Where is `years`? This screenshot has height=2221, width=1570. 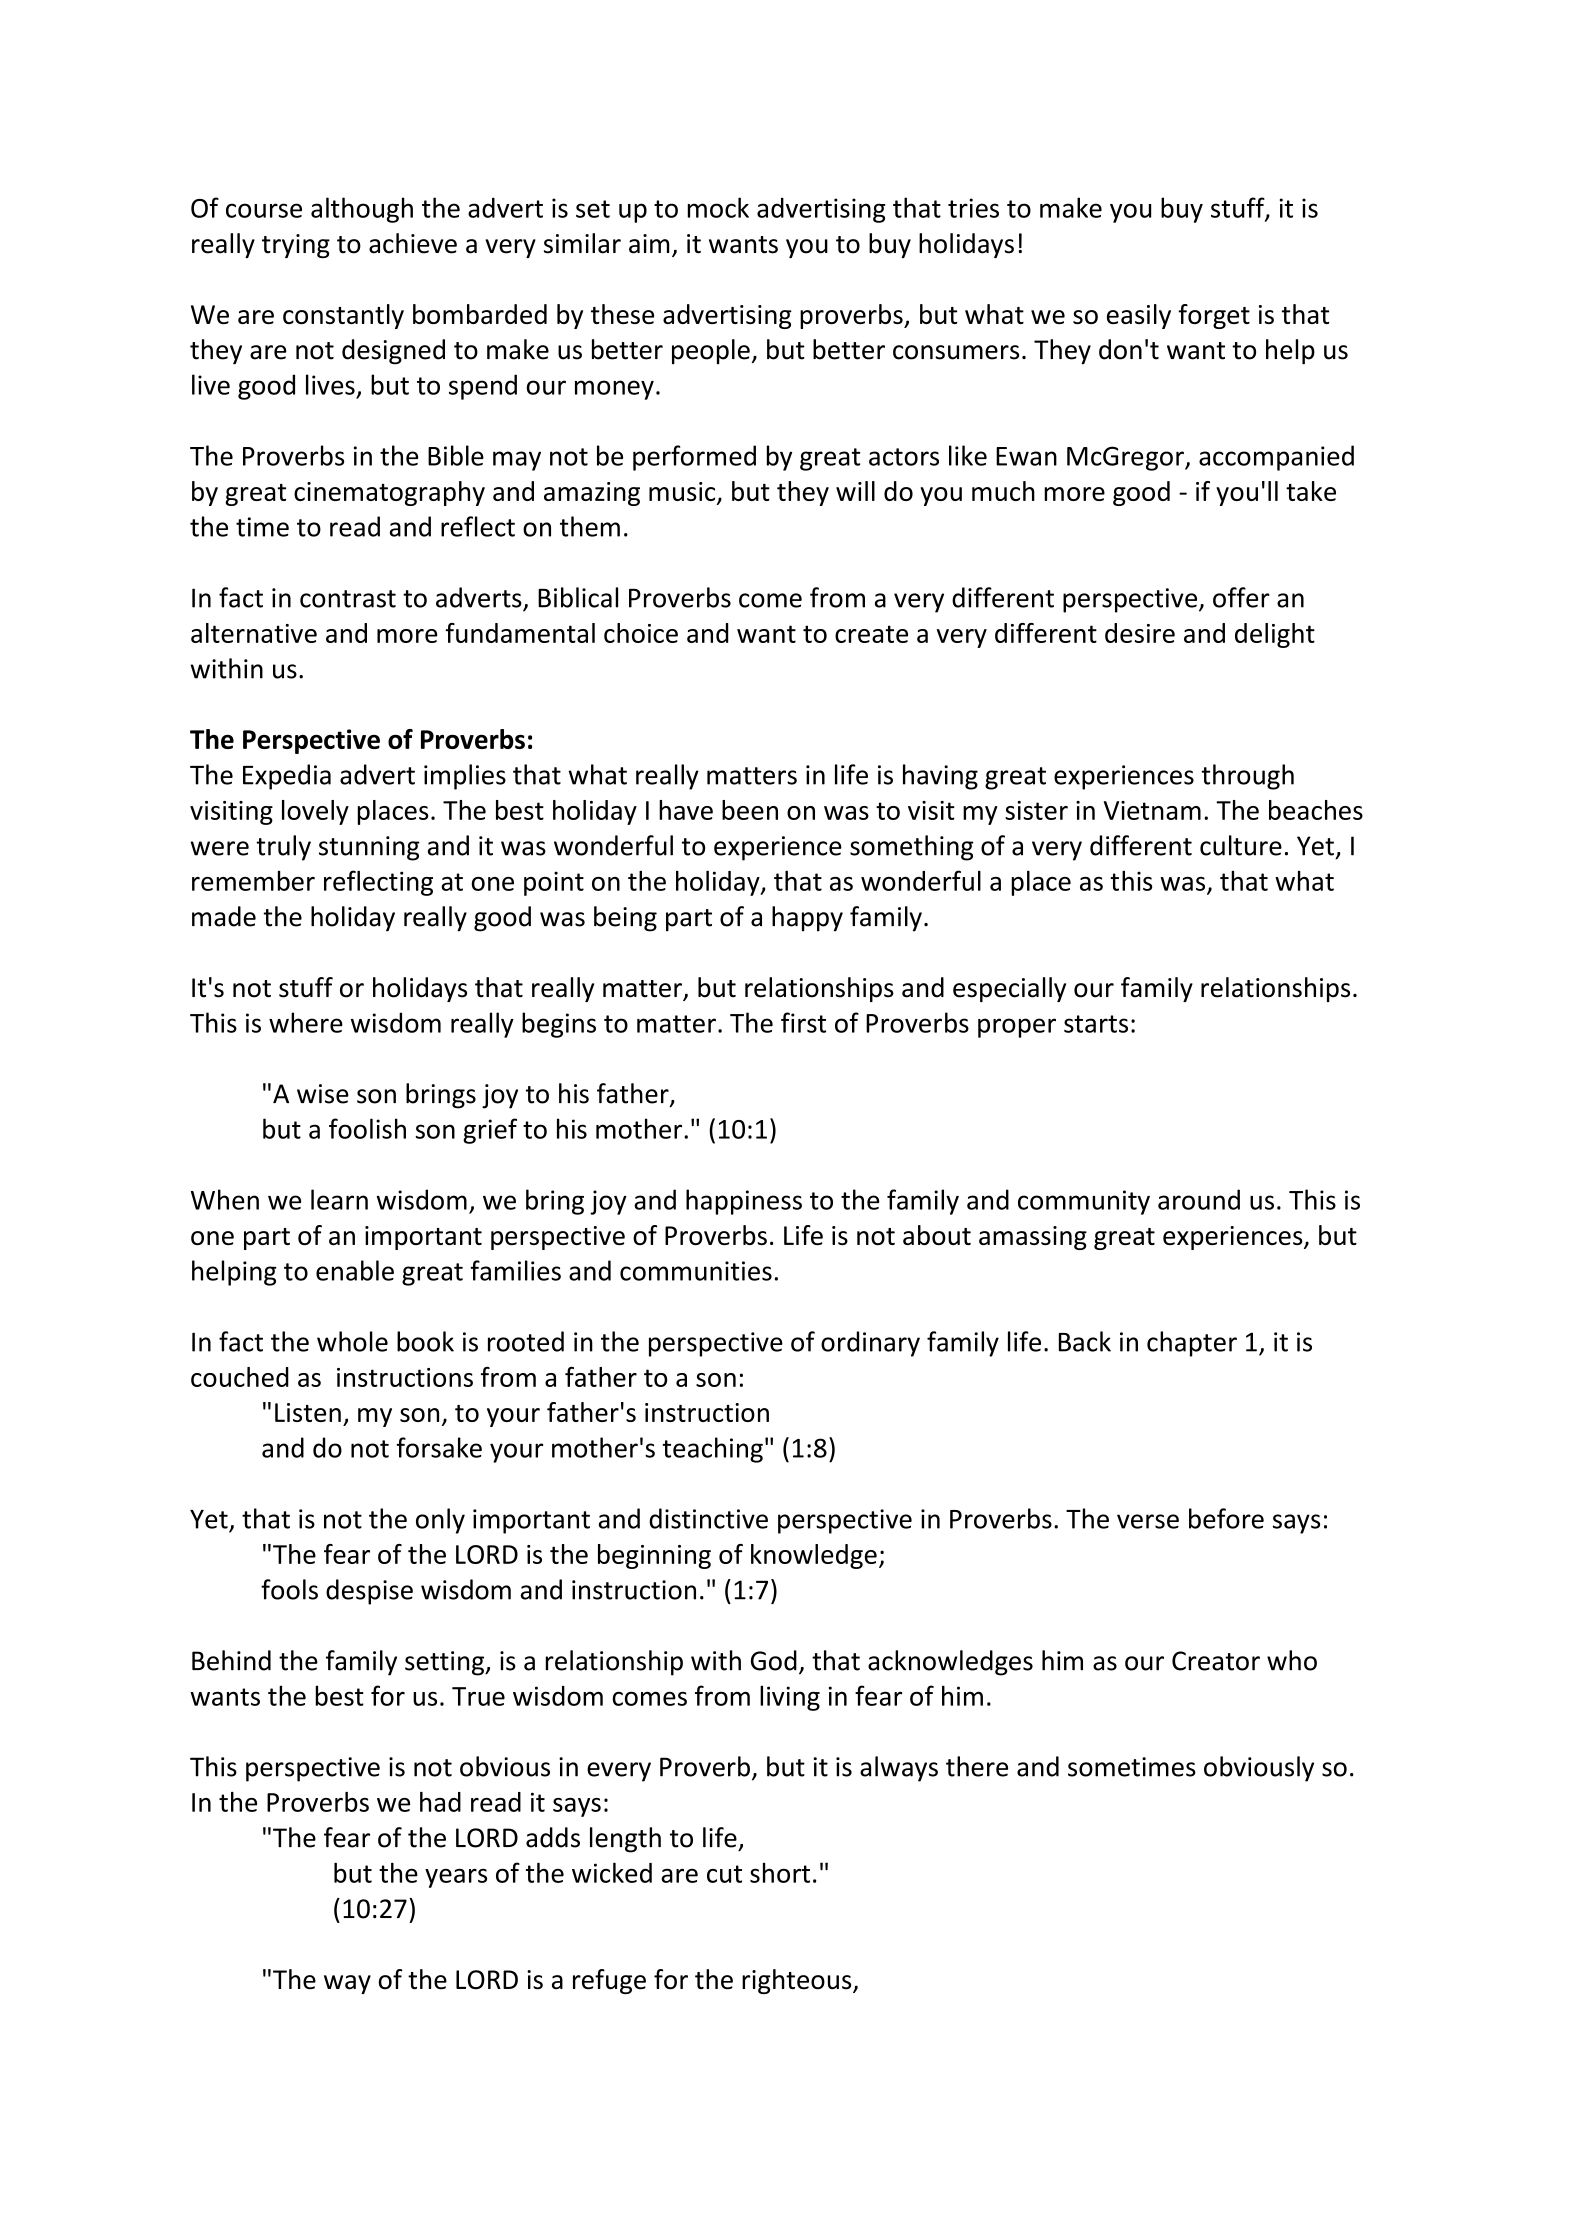
years is located at coordinates (456, 1878).
